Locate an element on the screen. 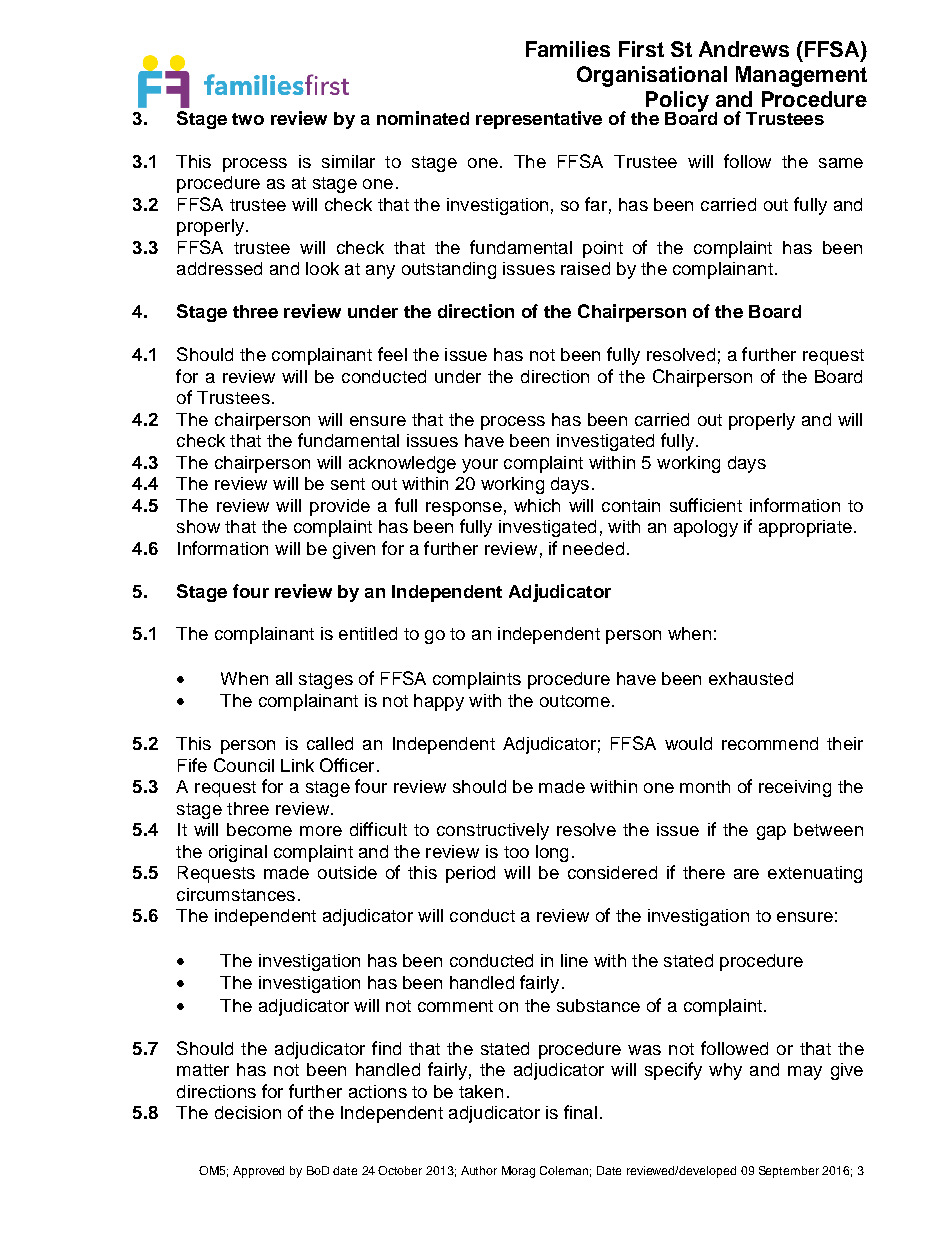  your is located at coordinates (480, 466).
